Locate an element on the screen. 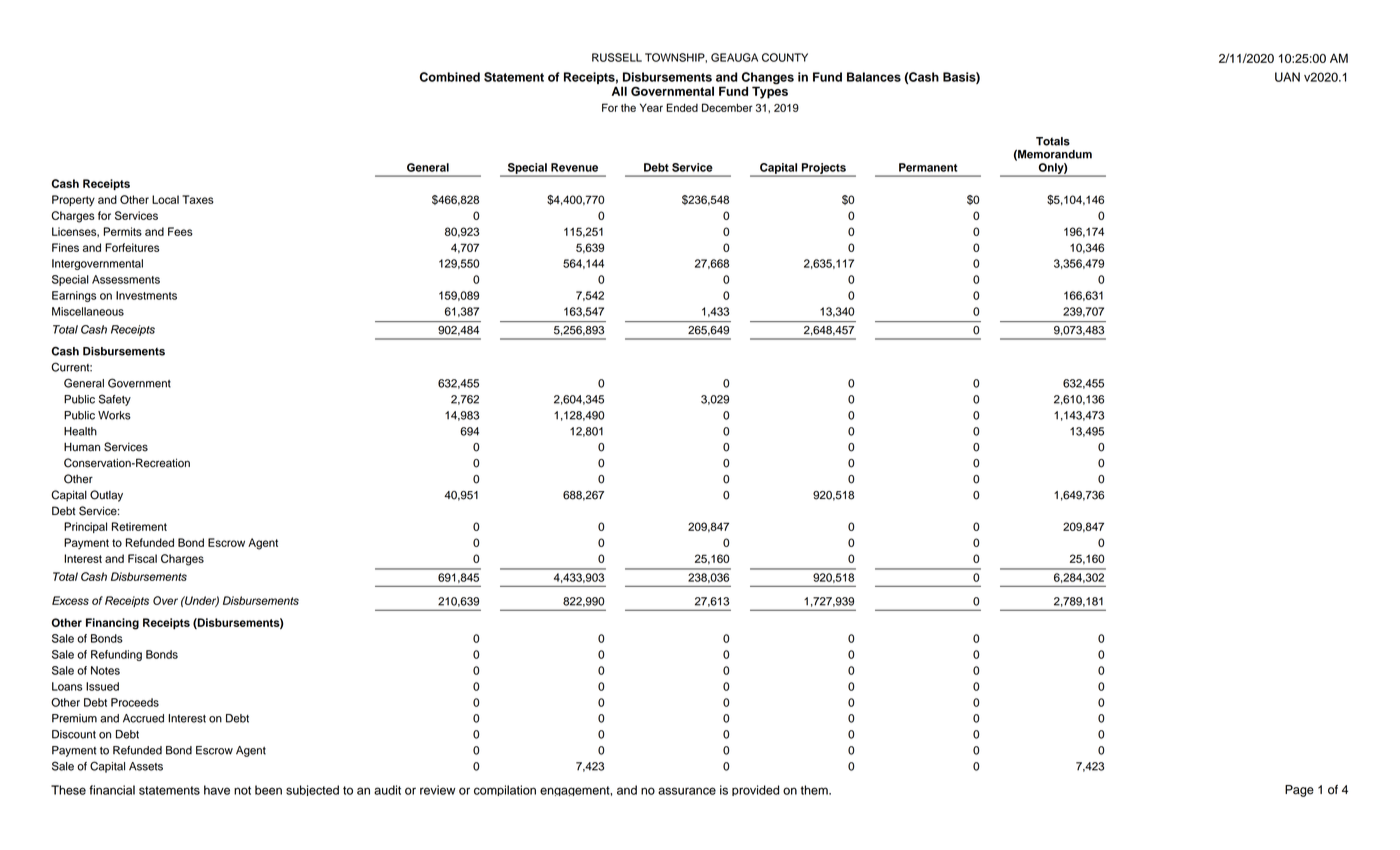  Fees is located at coordinates (180, 231).
